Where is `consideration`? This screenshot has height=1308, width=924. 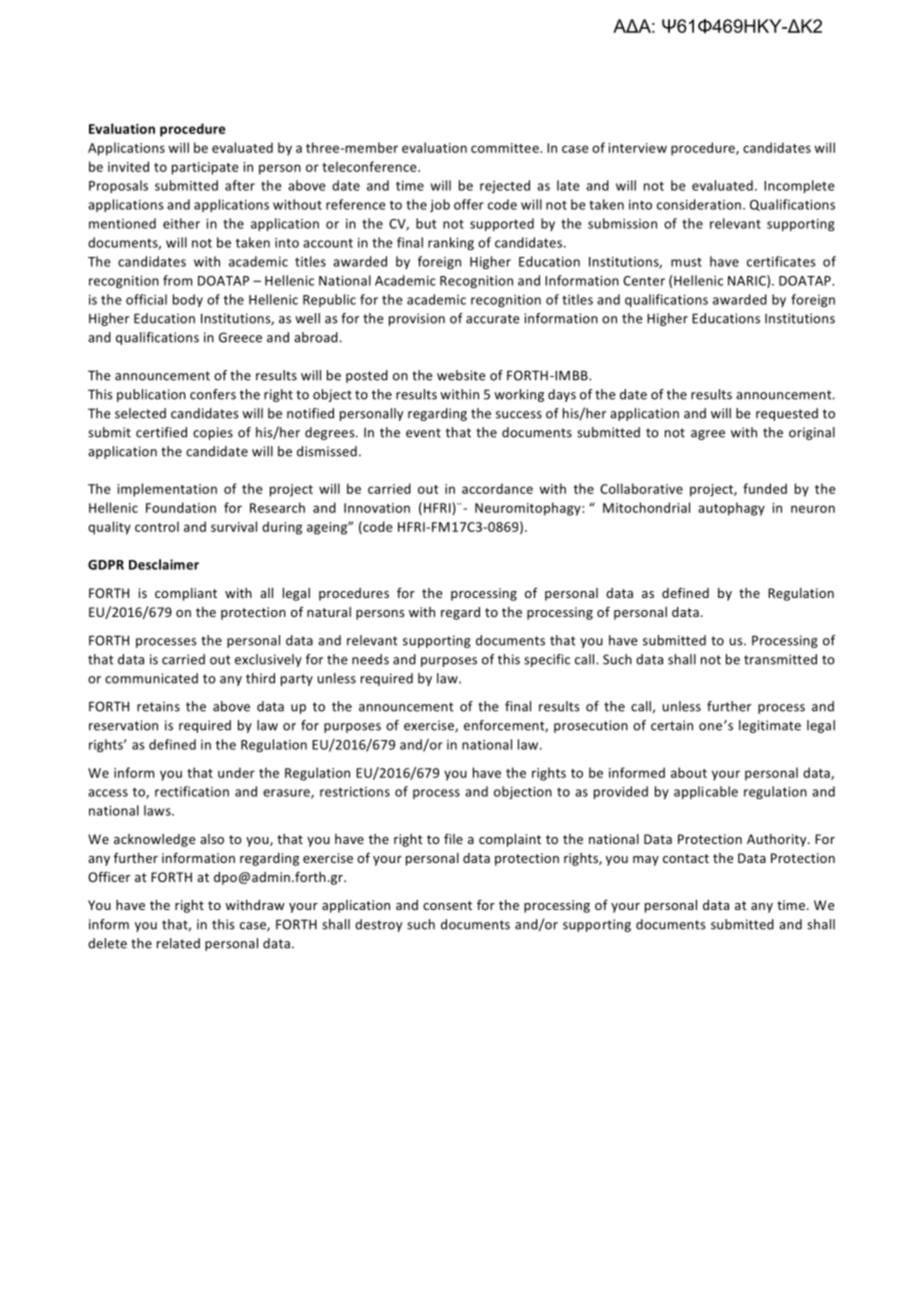
consideration is located at coordinates (700, 204).
